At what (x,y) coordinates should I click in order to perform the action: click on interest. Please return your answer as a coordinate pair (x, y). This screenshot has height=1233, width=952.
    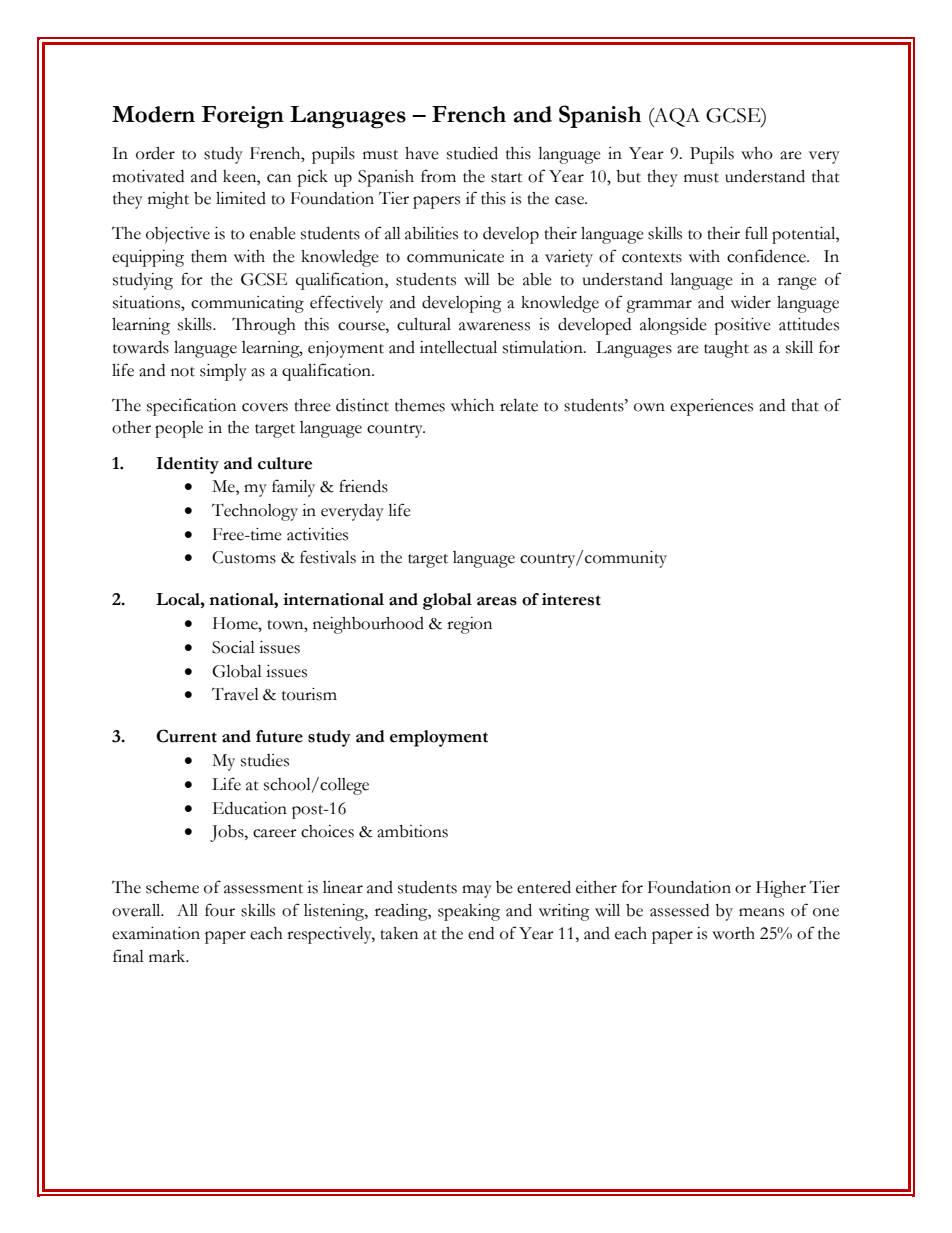
    Looking at the image, I should click on (571, 599).
